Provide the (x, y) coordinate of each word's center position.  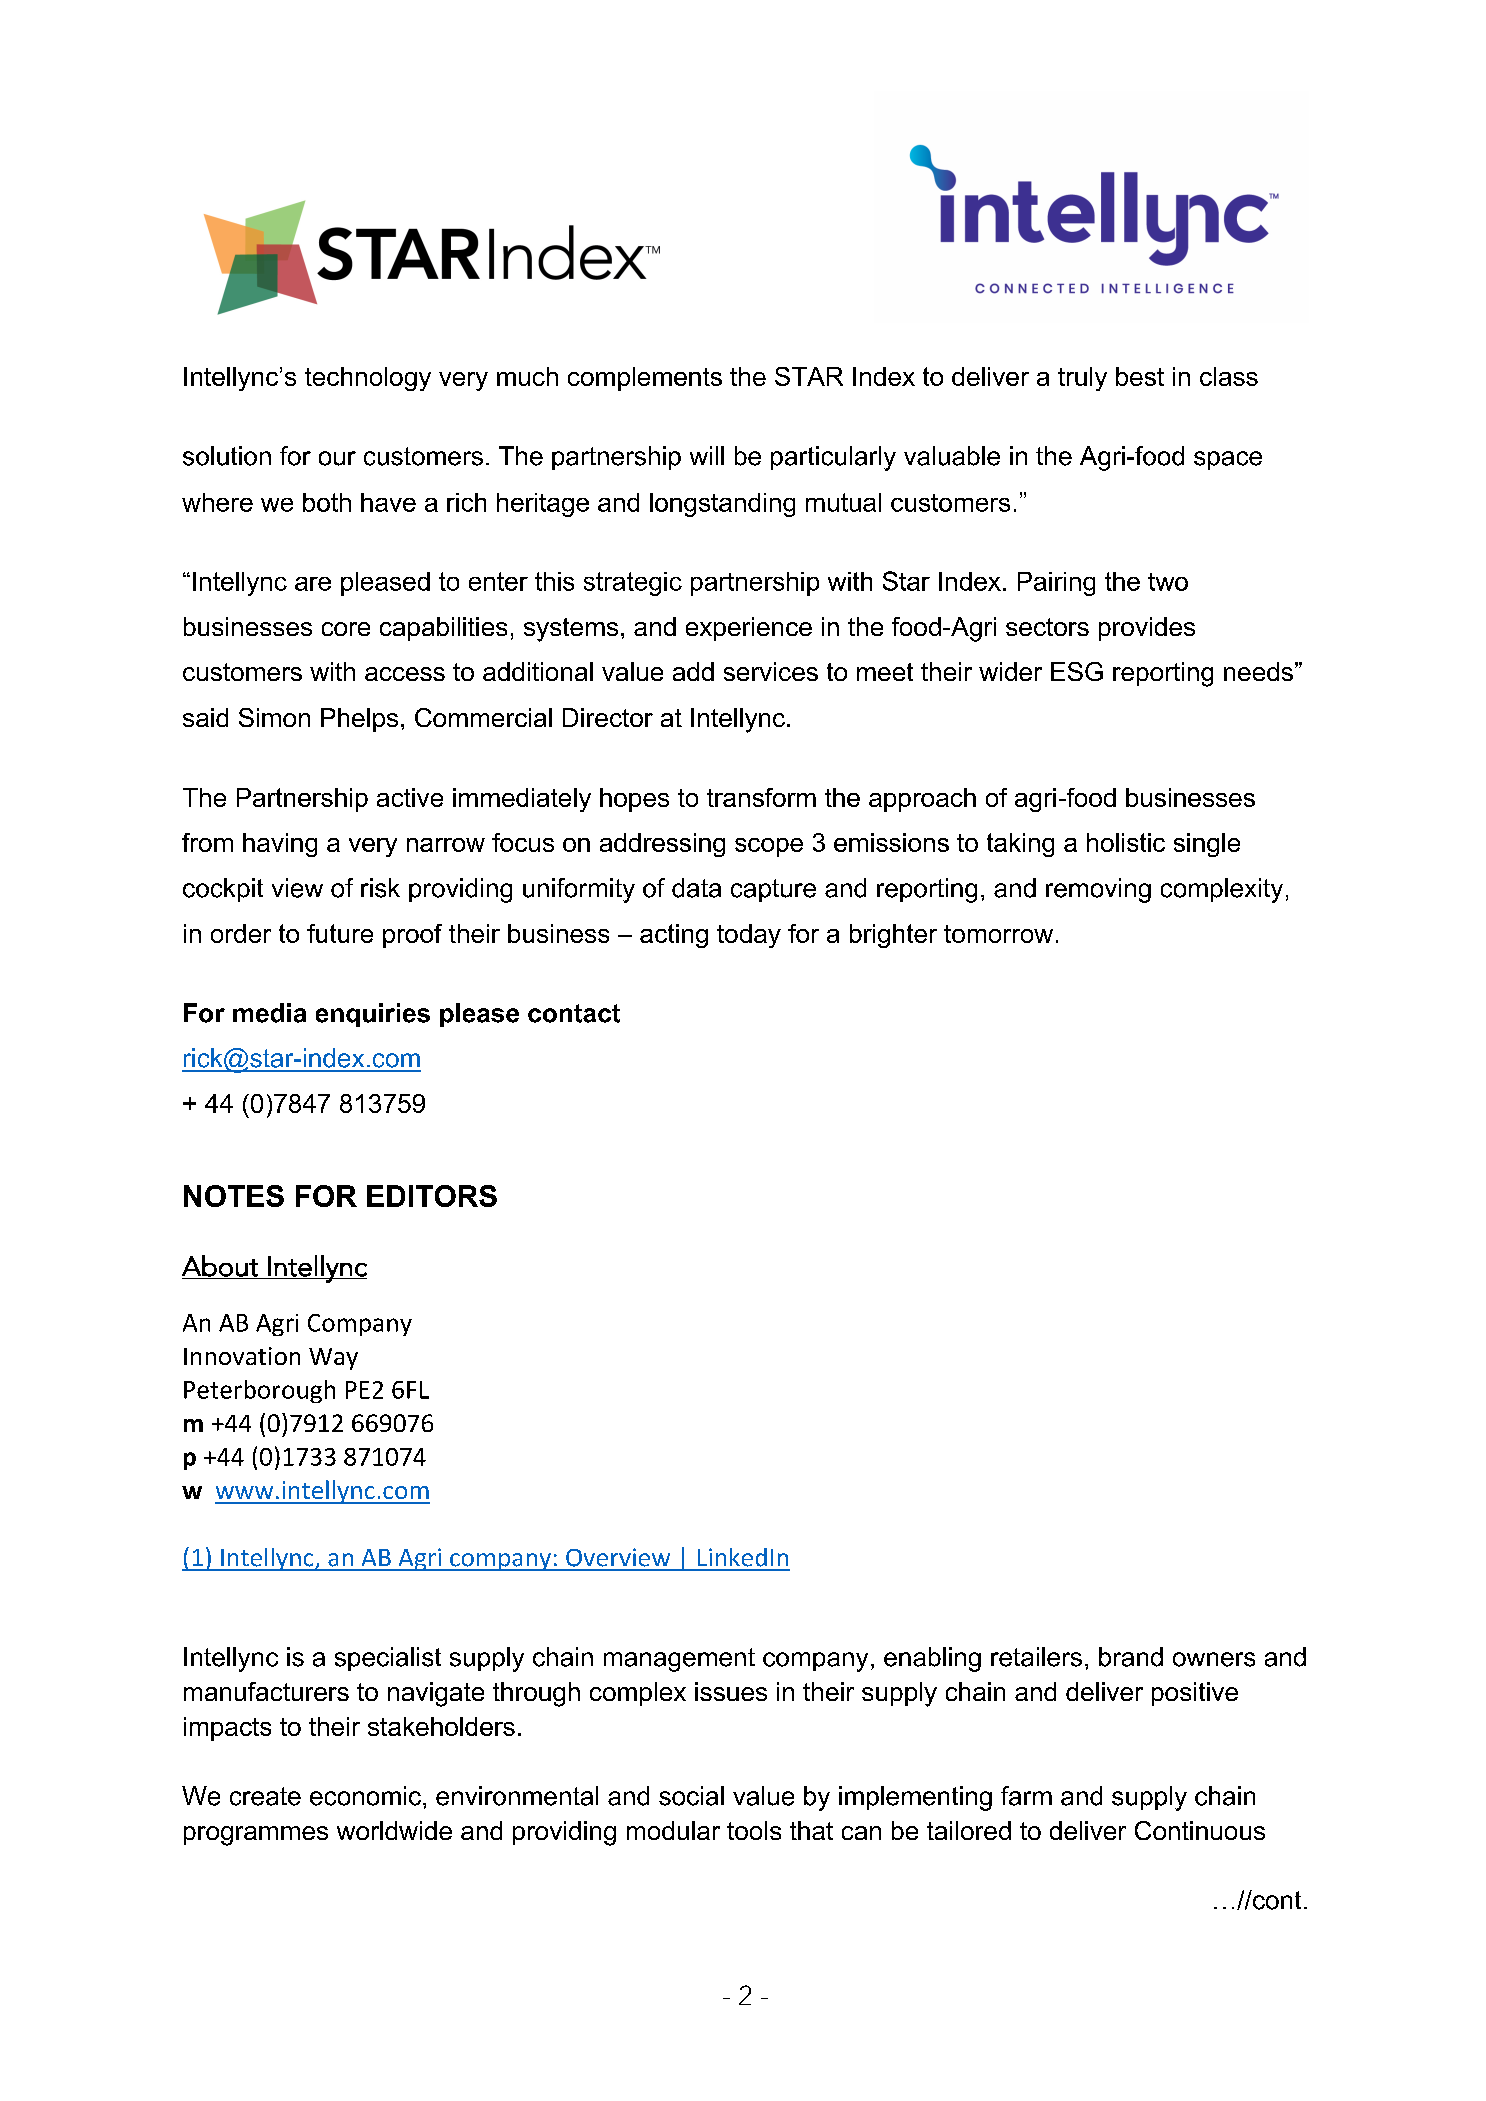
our (337, 458)
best (1140, 376)
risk (380, 888)
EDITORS (432, 1196)
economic (365, 1796)
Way (333, 1359)
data (696, 888)
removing (1098, 890)
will (707, 455)
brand (1131, 1657)
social (691, 1796)
